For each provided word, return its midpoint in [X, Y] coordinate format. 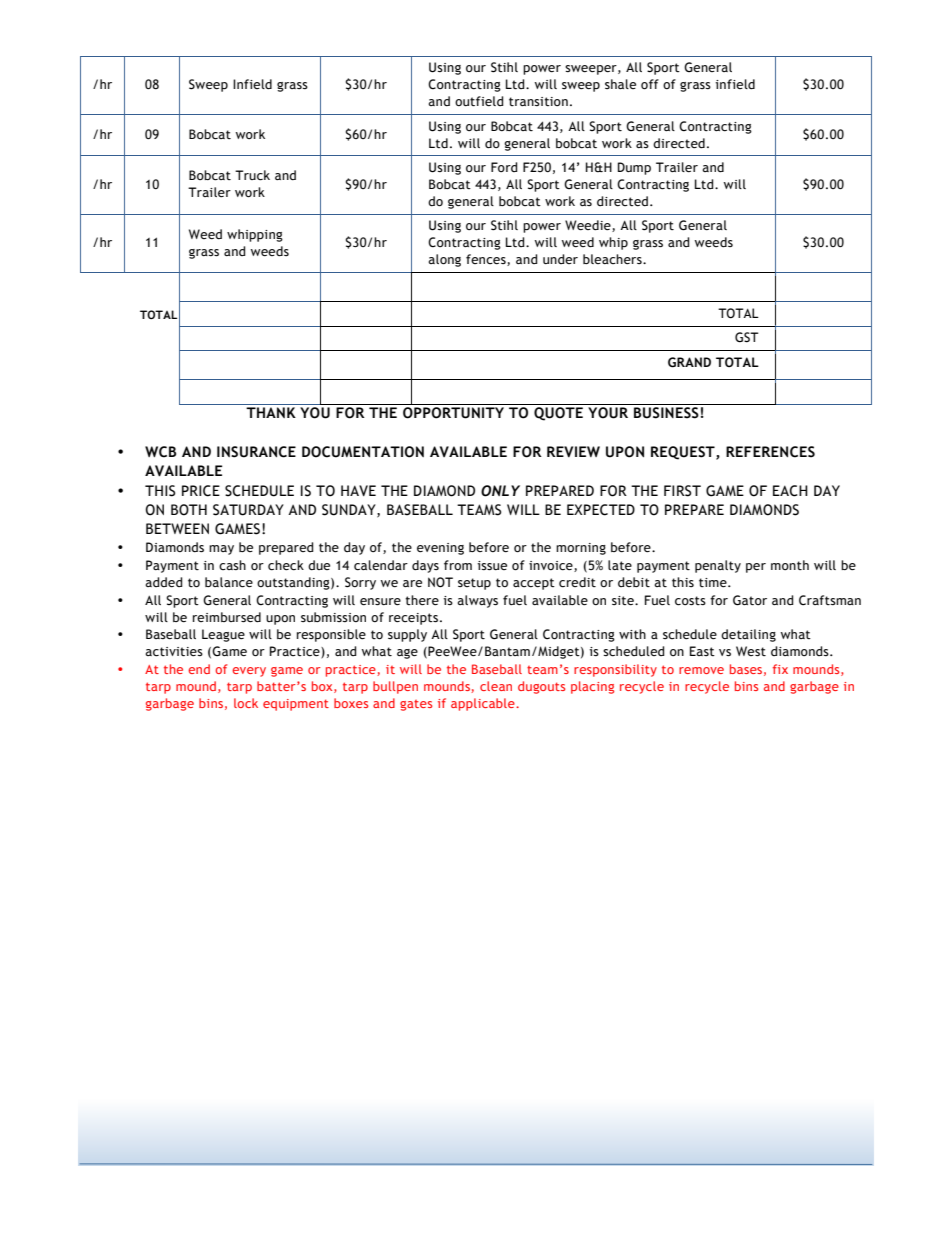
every [249, 672]
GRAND [689, 362]
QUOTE [558, 414]
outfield [479, 101]
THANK [271, 412]
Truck [252, 175]
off [650, 84]
